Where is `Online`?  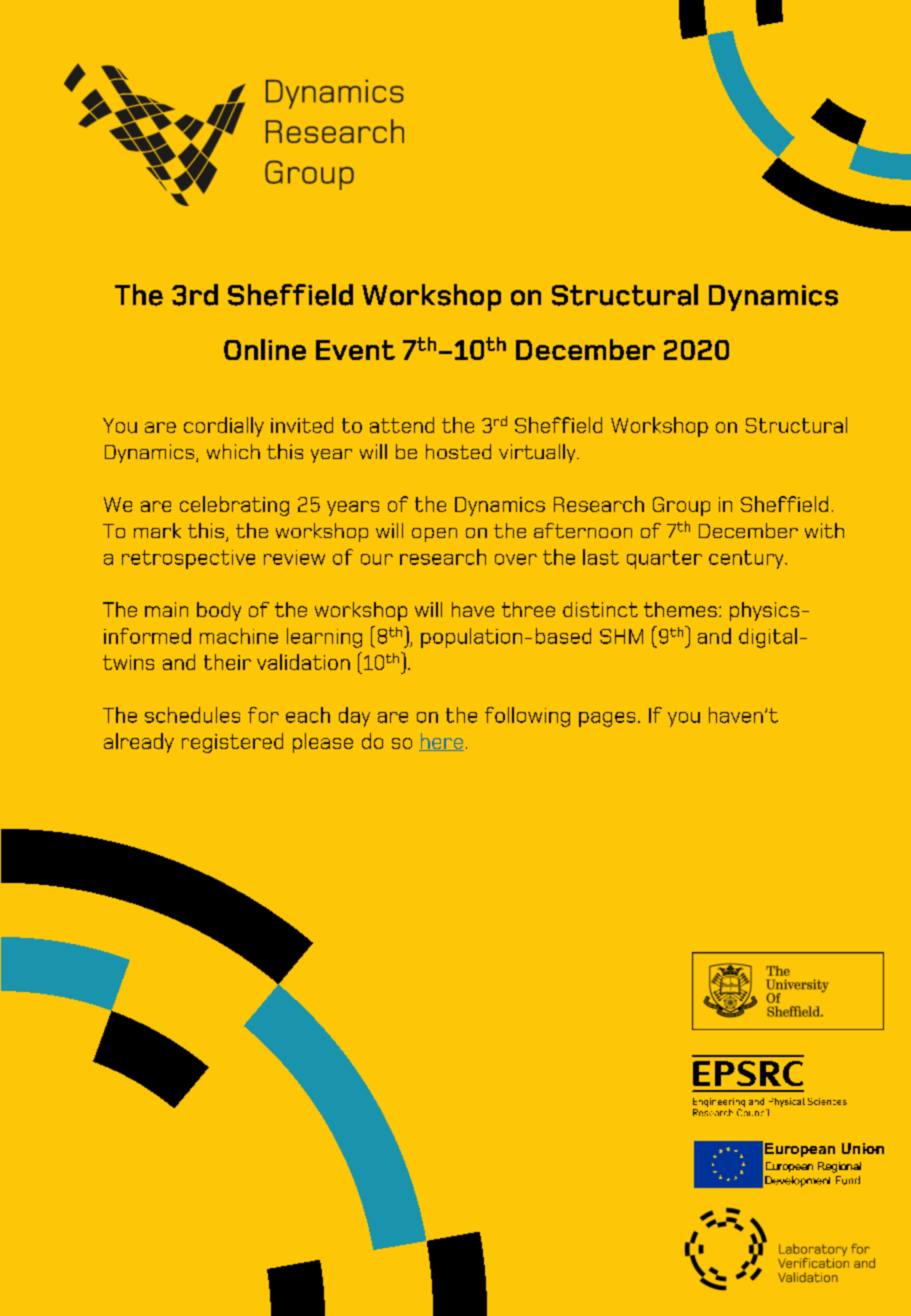 Online is located at coordinates (265, 349).
